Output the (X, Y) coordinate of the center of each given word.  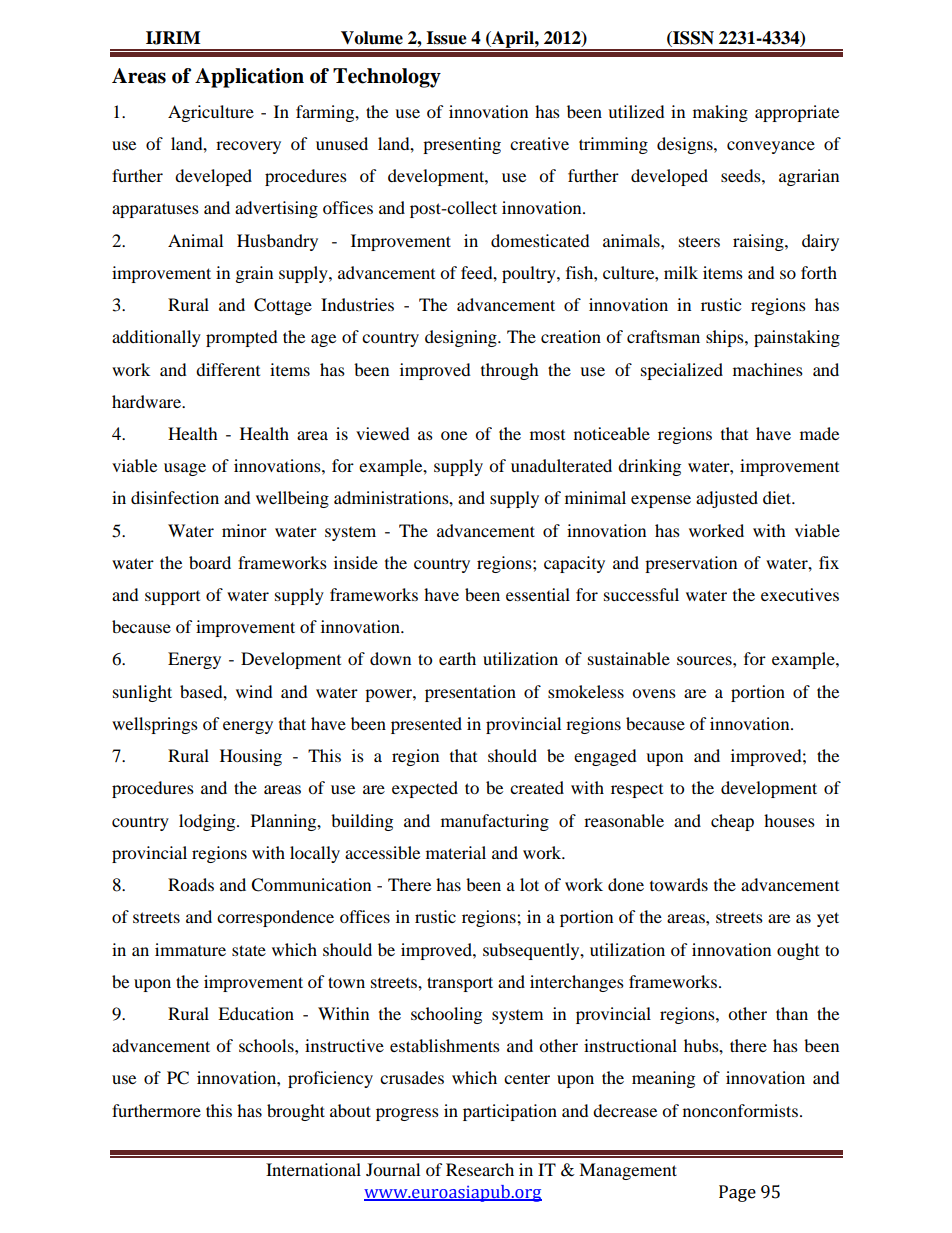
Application (249, 78)
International (313, 1169)
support (172, 598)
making (720, 113)
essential (538, 594)
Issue (446, 38)
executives (800, 594)
